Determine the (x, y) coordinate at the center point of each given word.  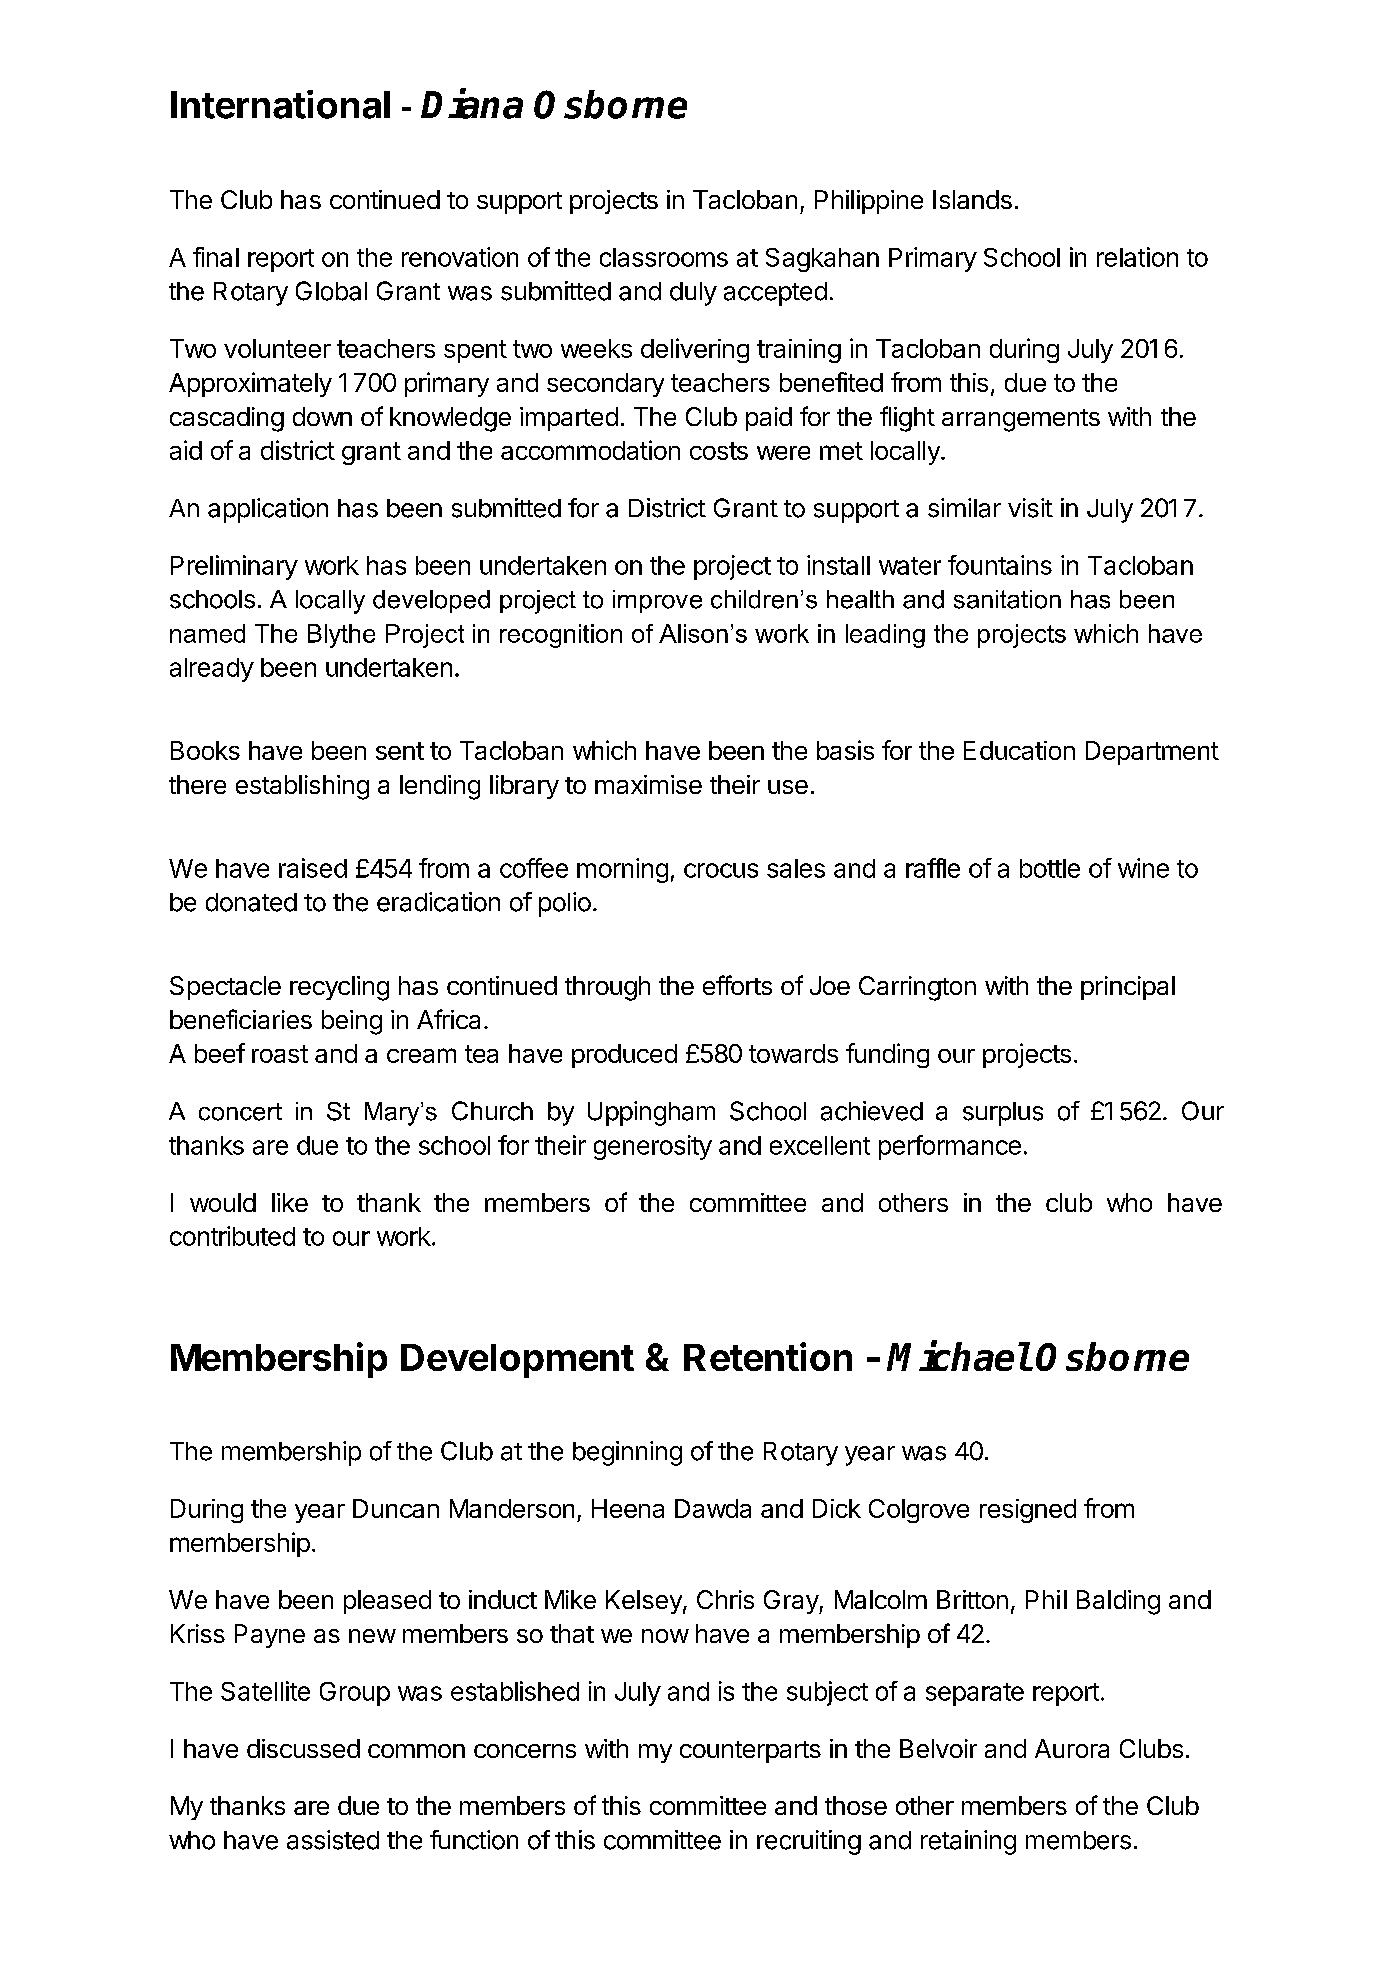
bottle (1050, 868)
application (268, 510)
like (290, 1202)
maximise (648, 784)
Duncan (396, 1508)
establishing (302, 787)
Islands (972, 199)
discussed (303, 1748)
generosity (653, 1147)
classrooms (664, 257)
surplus (1003, 1114)
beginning (627, 1453)
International (280, 104)
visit (1030, 508)
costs (719, 451)
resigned (1028, 1511)
